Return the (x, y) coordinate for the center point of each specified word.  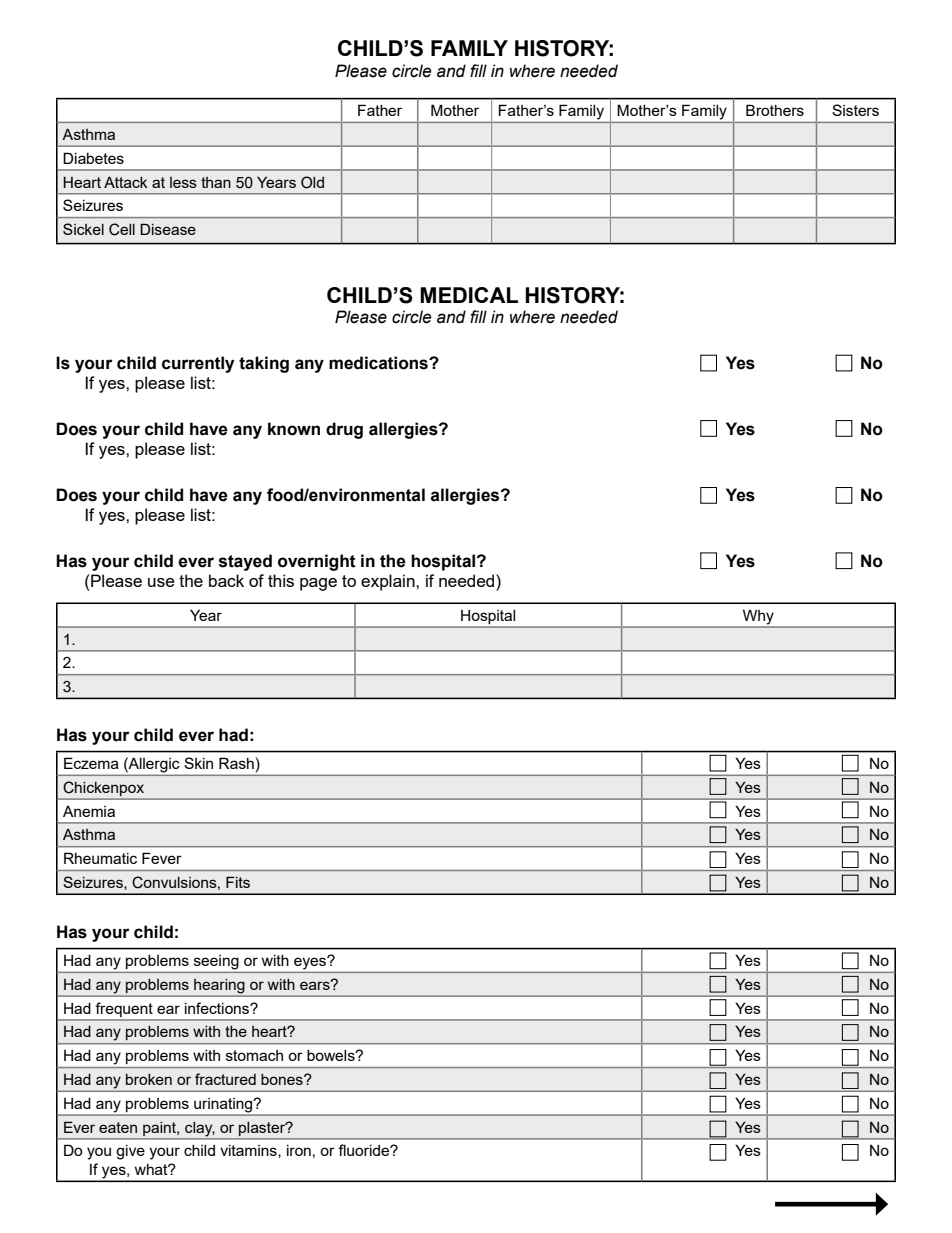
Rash (236, 763)
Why (758, 618)
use (161, 582)
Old (312, 182)
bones (283, 1079)
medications (379, 363)
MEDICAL (469, 295)
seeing (216, 962)
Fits (238, 882)
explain (389, 582)
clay (199, 1129)
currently (198, 364)
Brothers (775, 110)
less (183, 182)
